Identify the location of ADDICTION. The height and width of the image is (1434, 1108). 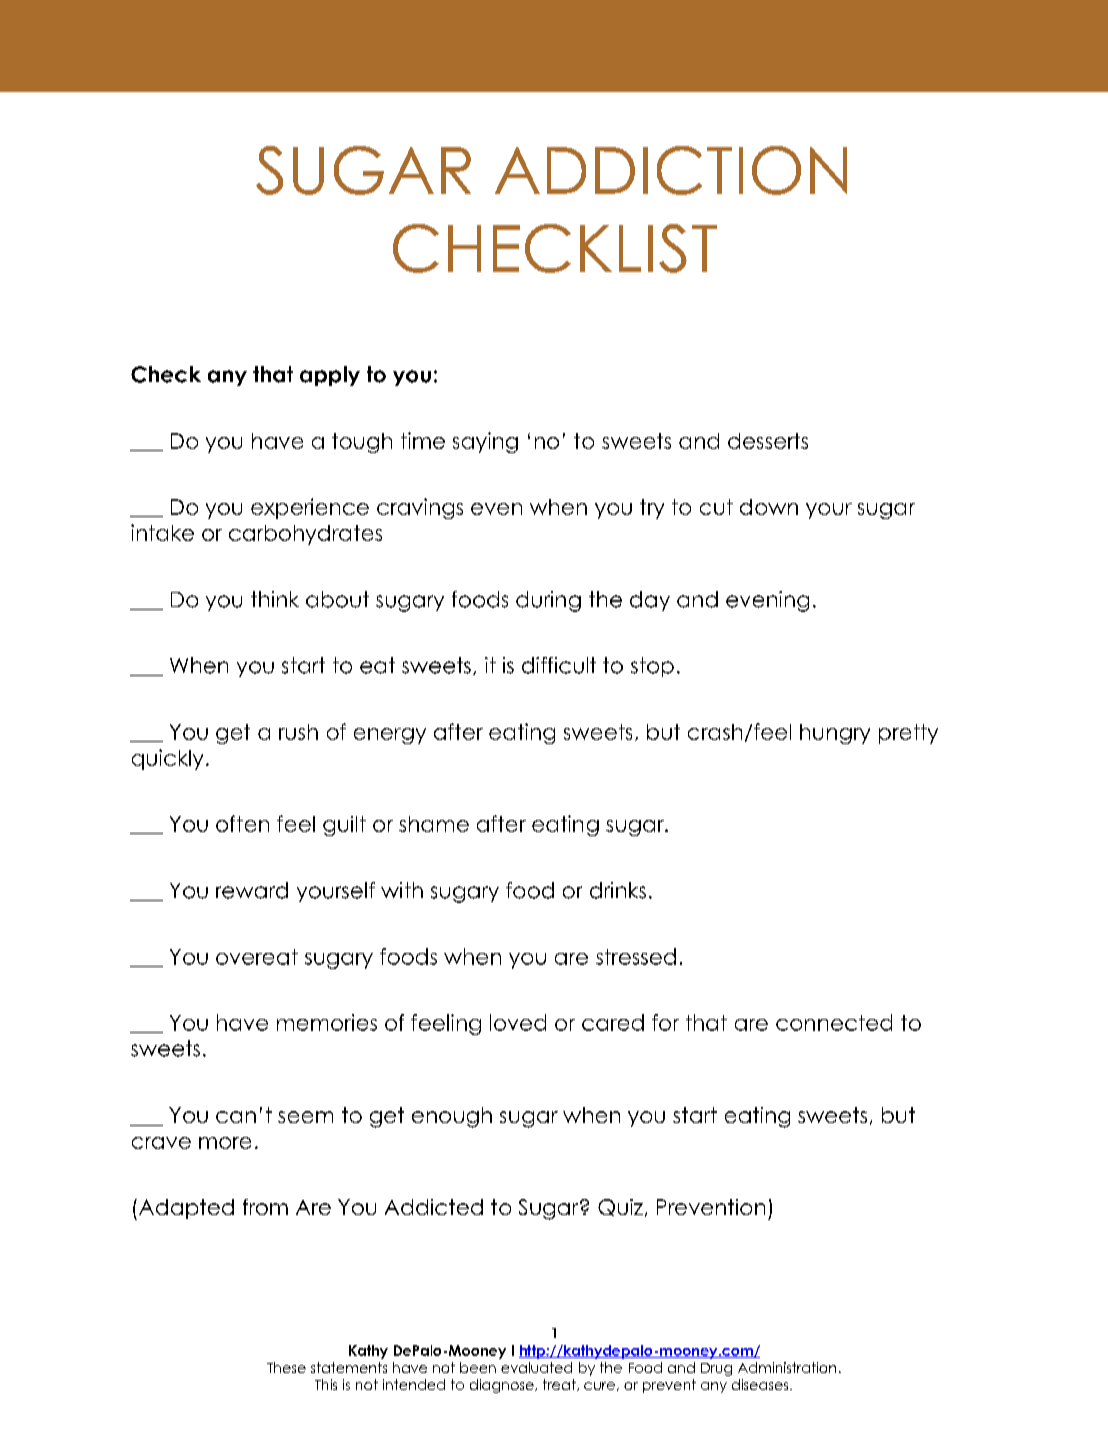
(671, 170).
